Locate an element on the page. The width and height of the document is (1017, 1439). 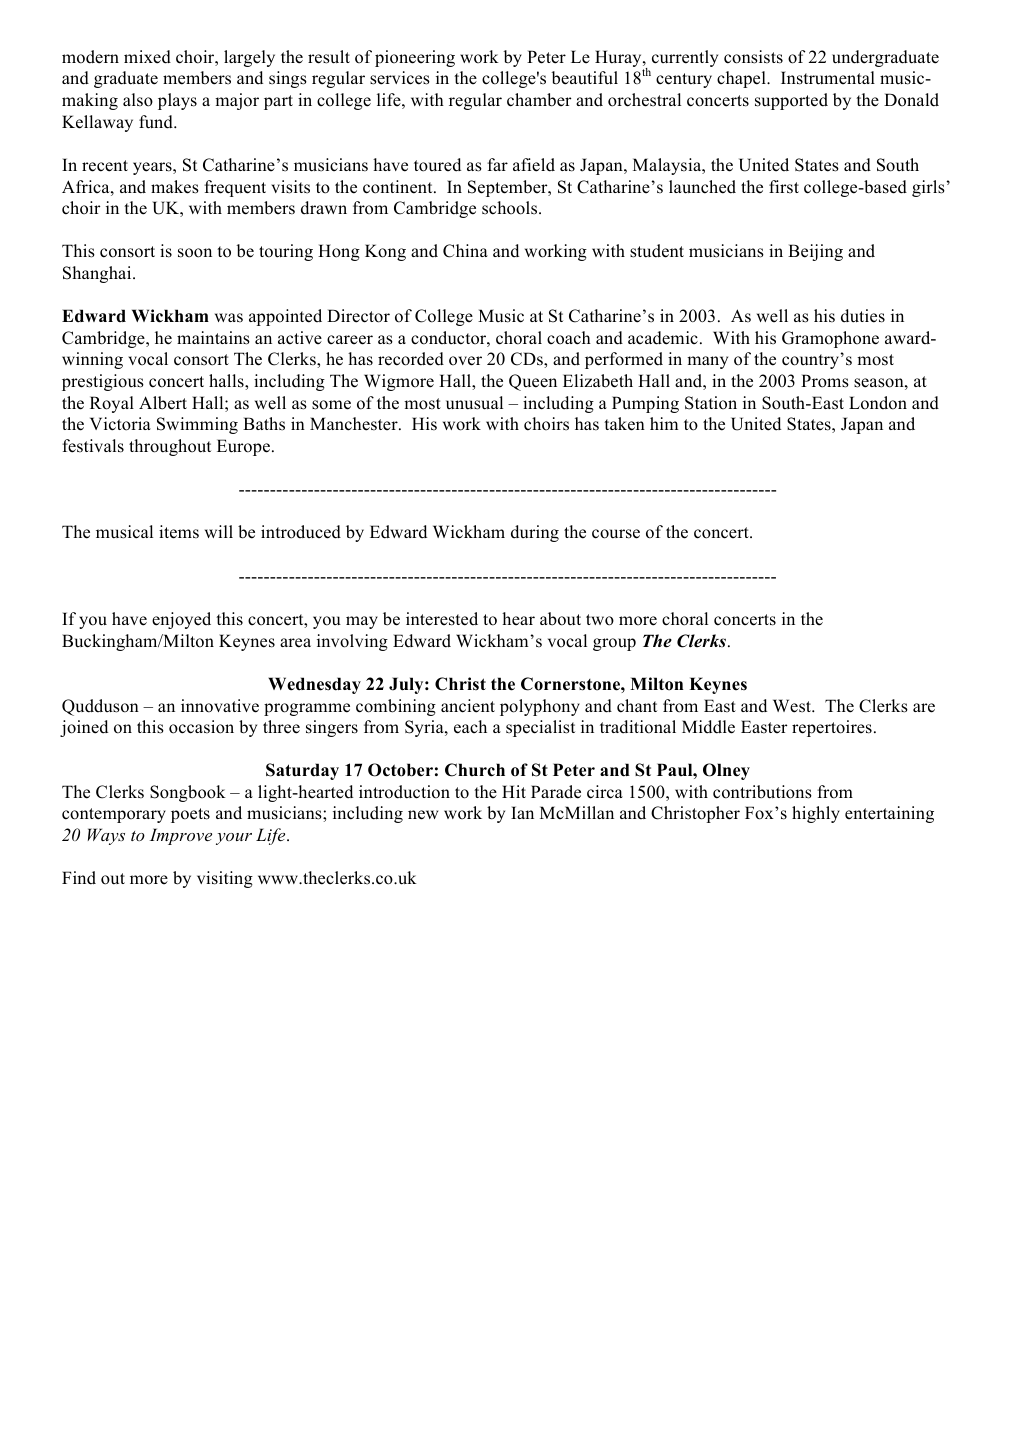
ancient is located at coordinates (468, 706).
